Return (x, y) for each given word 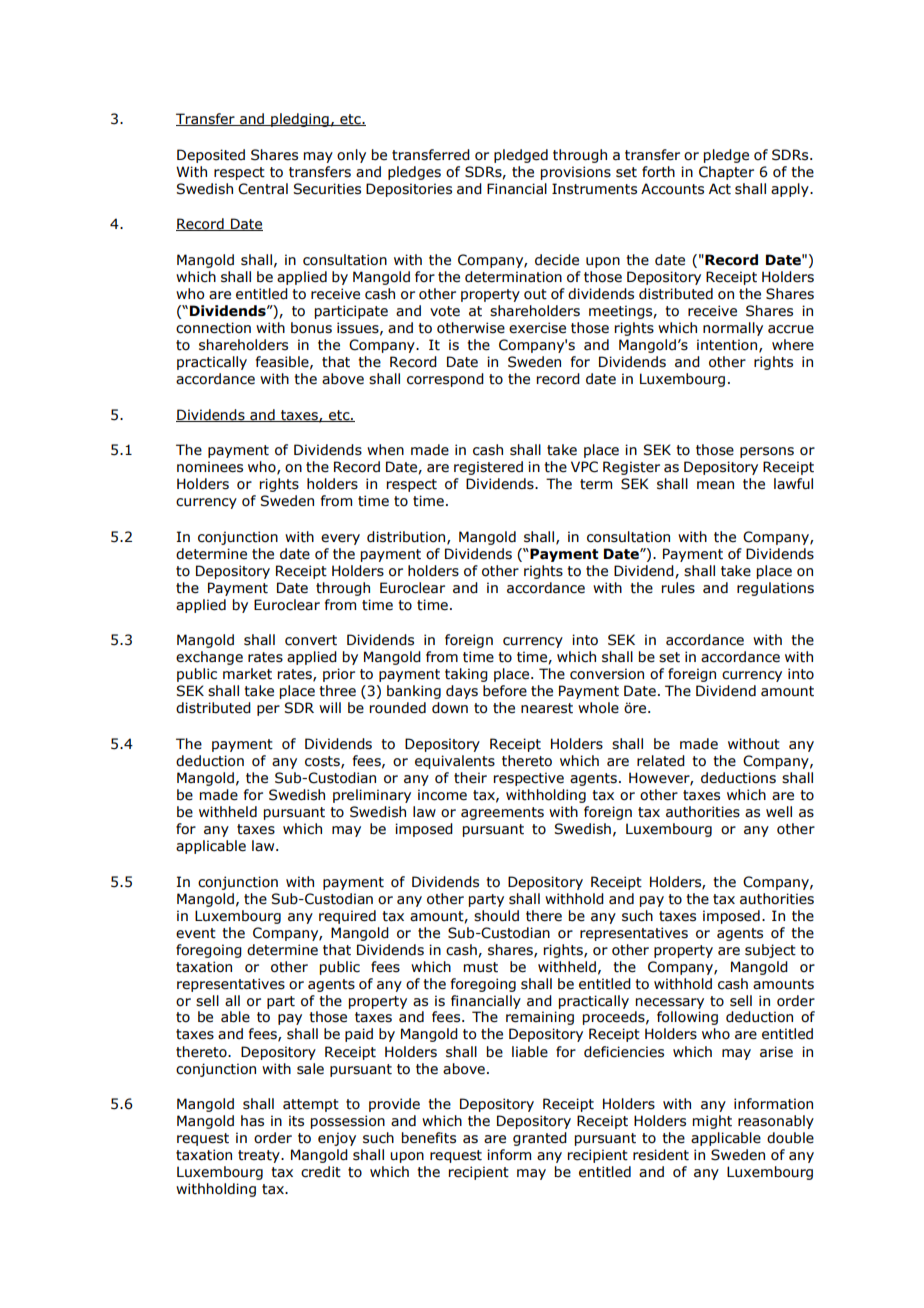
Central (263, 189)
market (247, 674)
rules (678, 588)
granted (540, 1139)
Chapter (726, 173)
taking (466, 675)
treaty (260, 1156)
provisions (576, 173)
